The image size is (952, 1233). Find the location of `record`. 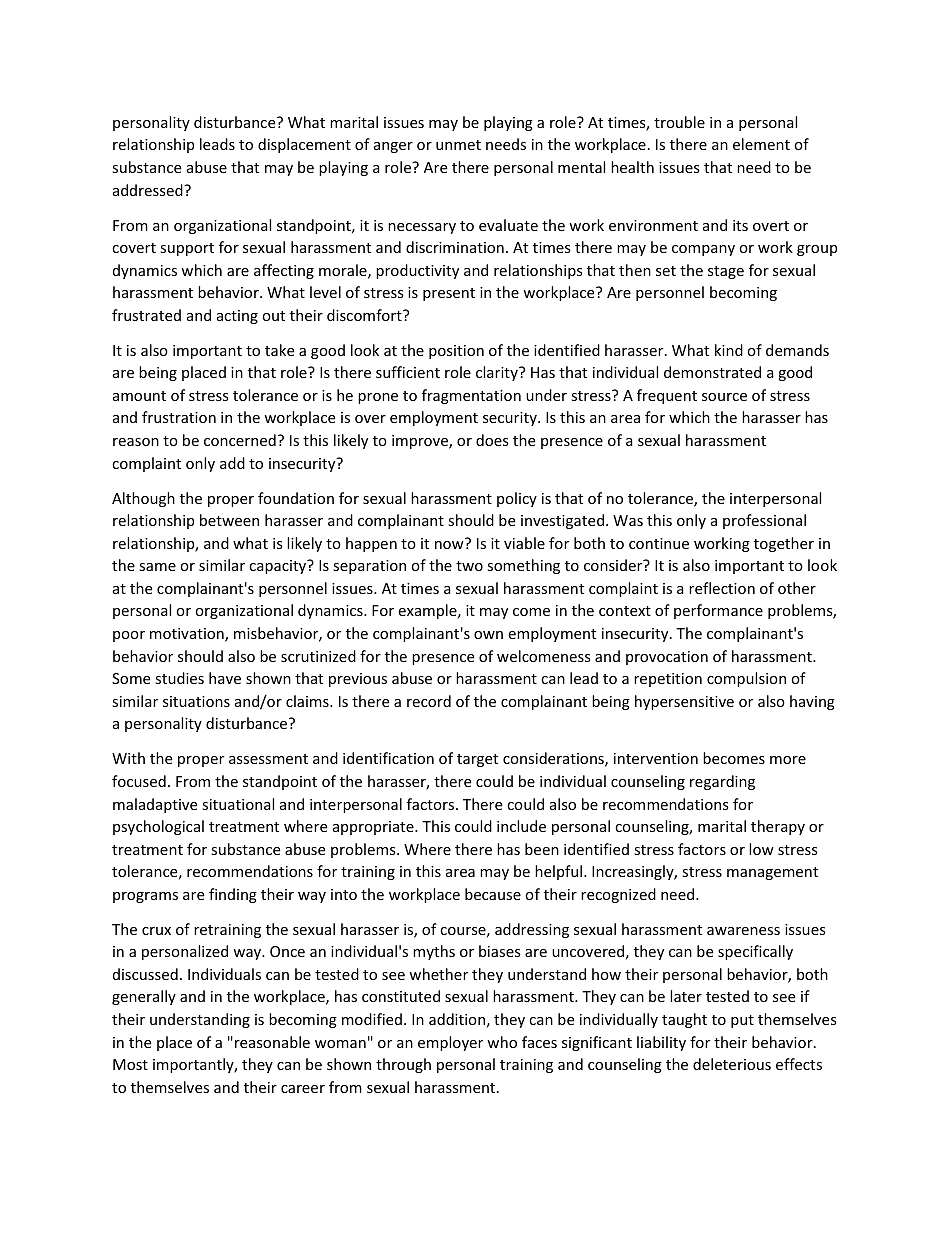

record is located at coordinates (429, 701).
